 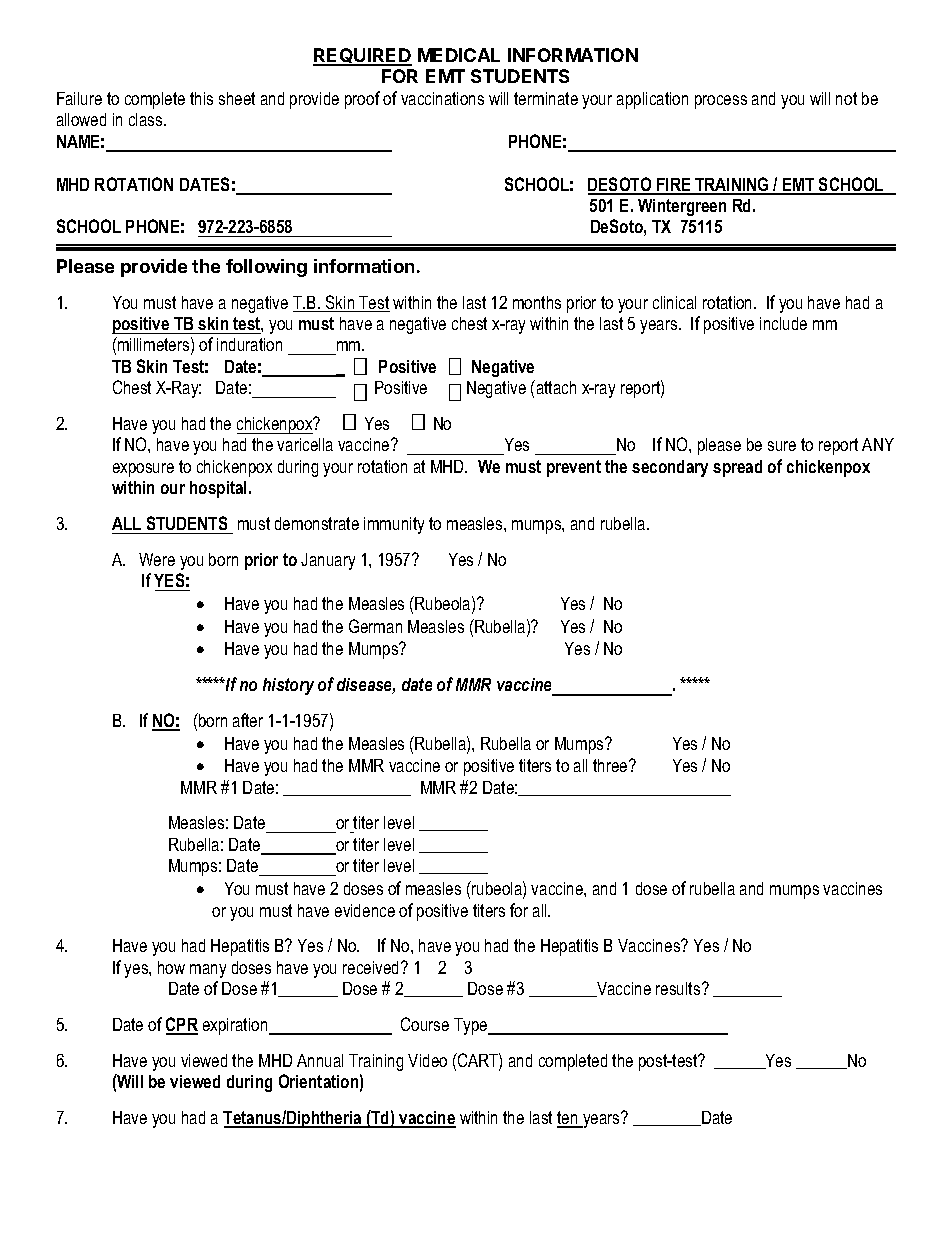 I want to click on following, so click(x=266, y=268).
